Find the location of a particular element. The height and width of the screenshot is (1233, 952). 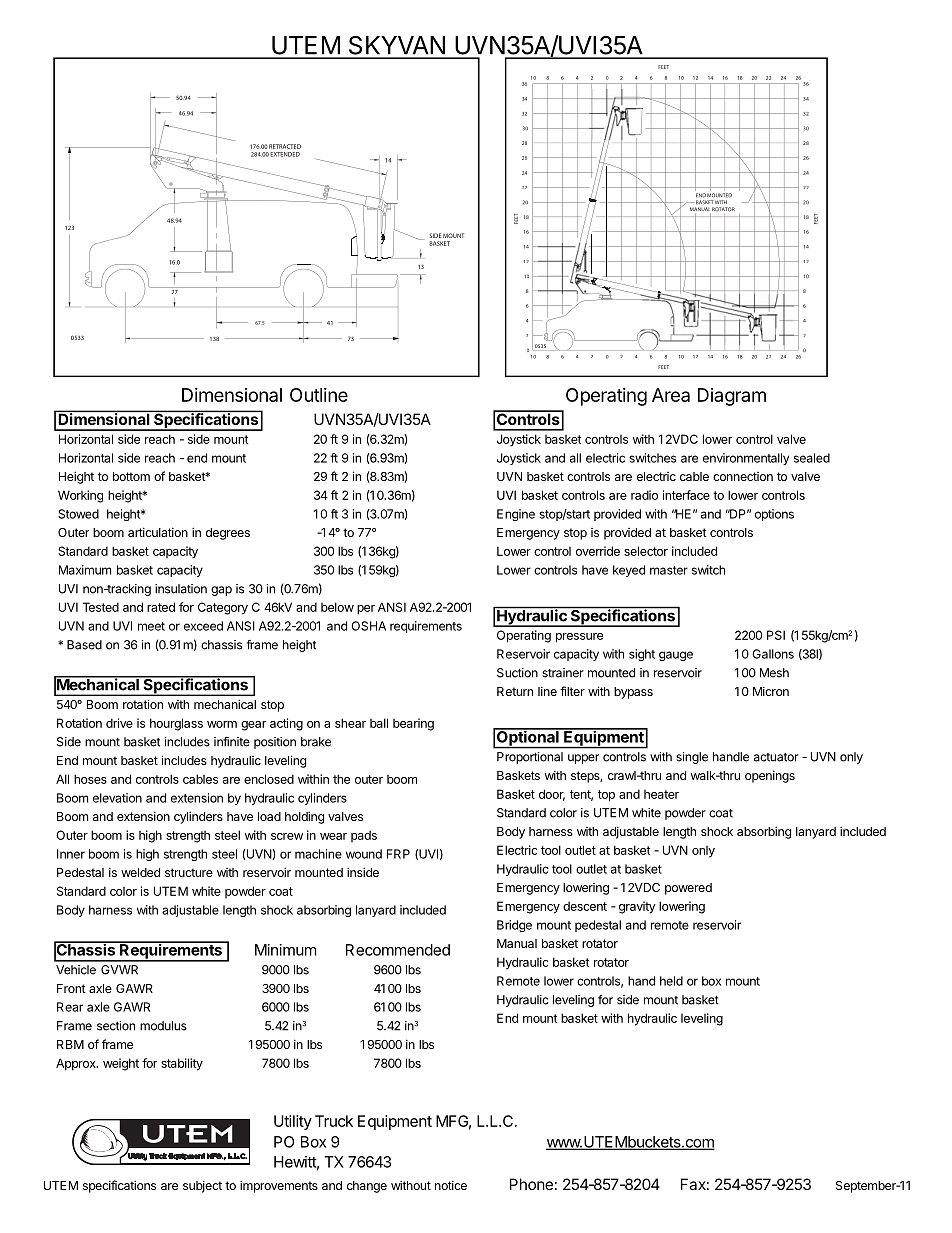

articulation is located at coordinates (158, 532).
